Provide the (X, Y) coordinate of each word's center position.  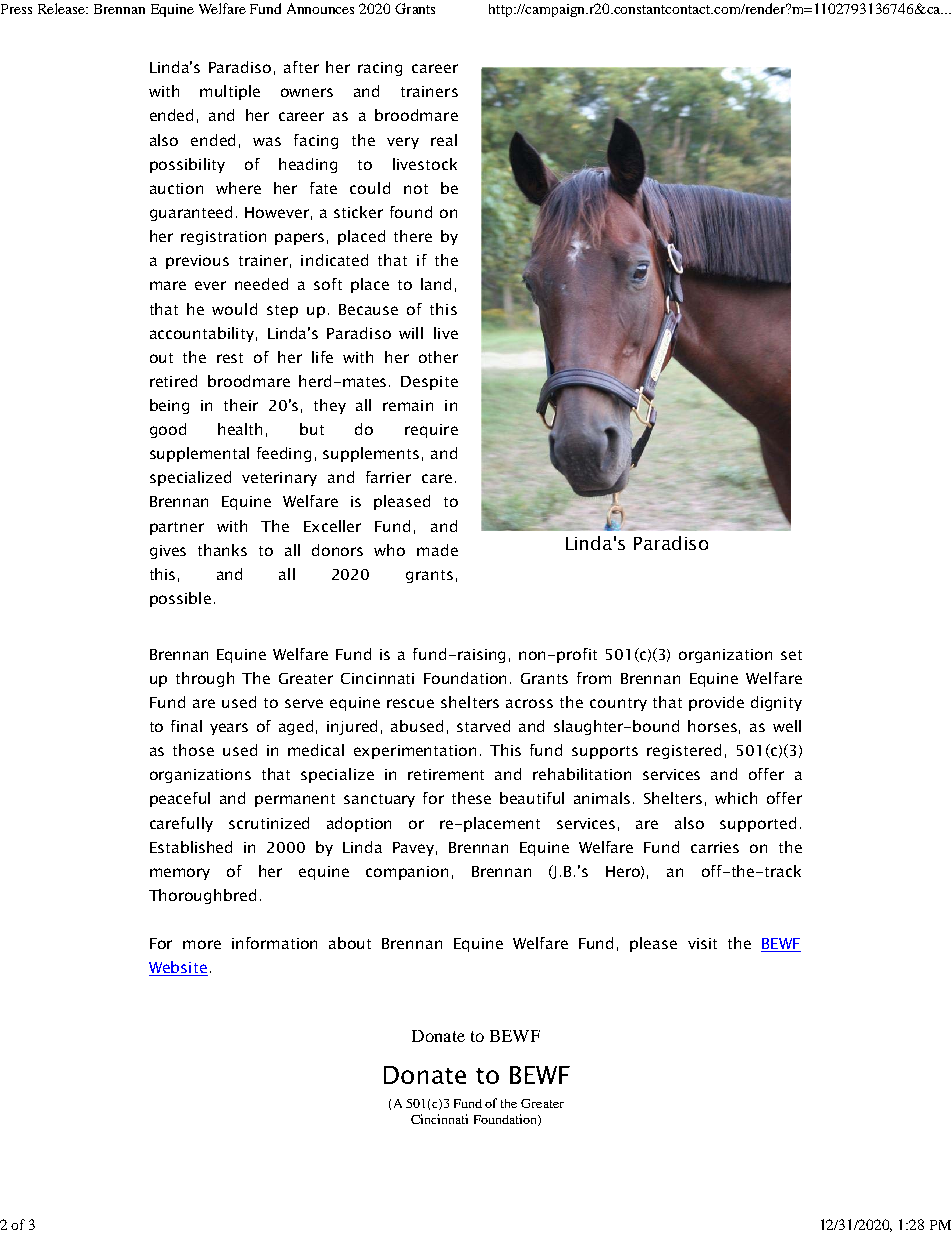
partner (177, 528)
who (389, 550)
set (791, 655)
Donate (438, 1036)
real (444, 140)
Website (178, 968)
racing (380, 69)
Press (16, 9)
